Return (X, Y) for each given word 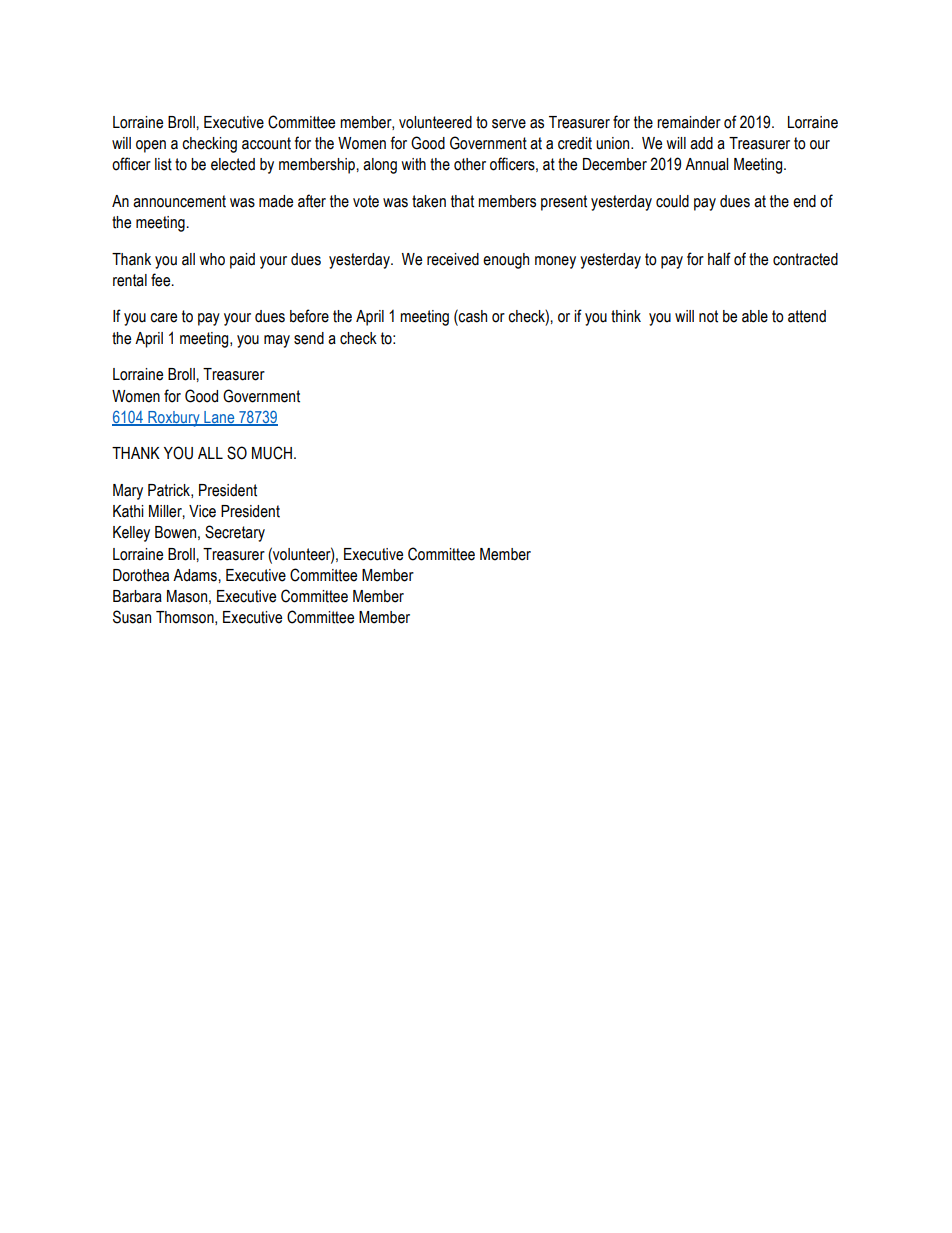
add (701, 143)
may (277, 341)
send (309, 338)
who (212, 259)
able (755, 316)
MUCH (272, 453)
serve (509, 124)
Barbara (137, 596)
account (266, 143)
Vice (202, 511)
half (719, 259)
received (453, 259)
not (708, 316)
